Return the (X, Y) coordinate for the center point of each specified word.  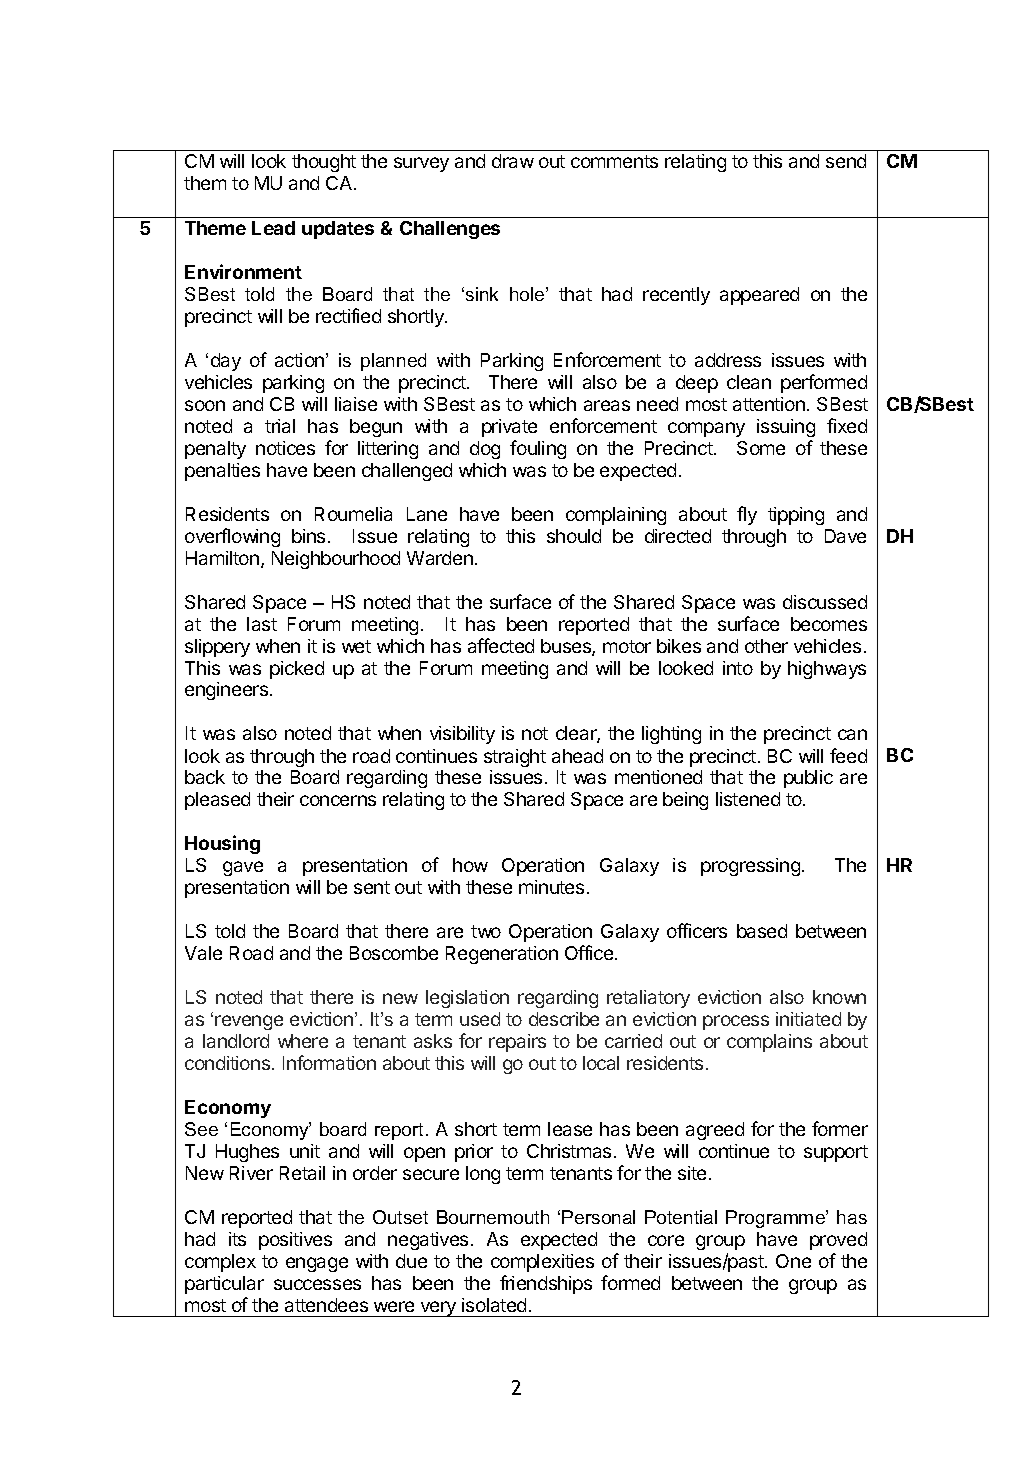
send (846, 161)
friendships (546, 1284)
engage (317, 1264)
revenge (249, 1022)
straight (515, 758)
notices (285, 448)
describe (564, 1019)
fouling (538, 449)
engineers (228, 691)
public (808, 779)
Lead (273, 228)
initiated (808, 1019)
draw (513, 161)
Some (761, 448)
